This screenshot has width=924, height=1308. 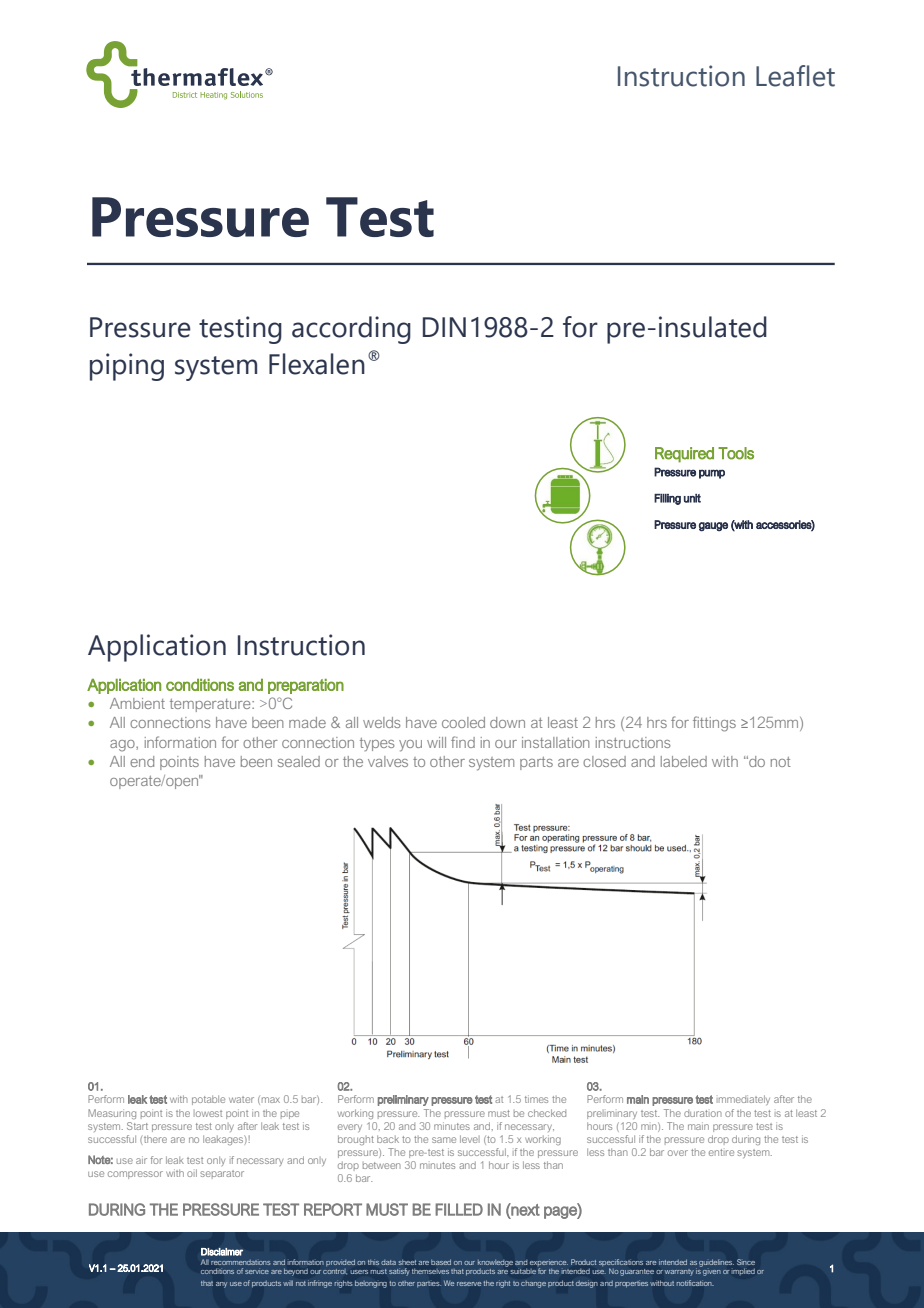 I want to click on according, so click(x=351, y=330).
